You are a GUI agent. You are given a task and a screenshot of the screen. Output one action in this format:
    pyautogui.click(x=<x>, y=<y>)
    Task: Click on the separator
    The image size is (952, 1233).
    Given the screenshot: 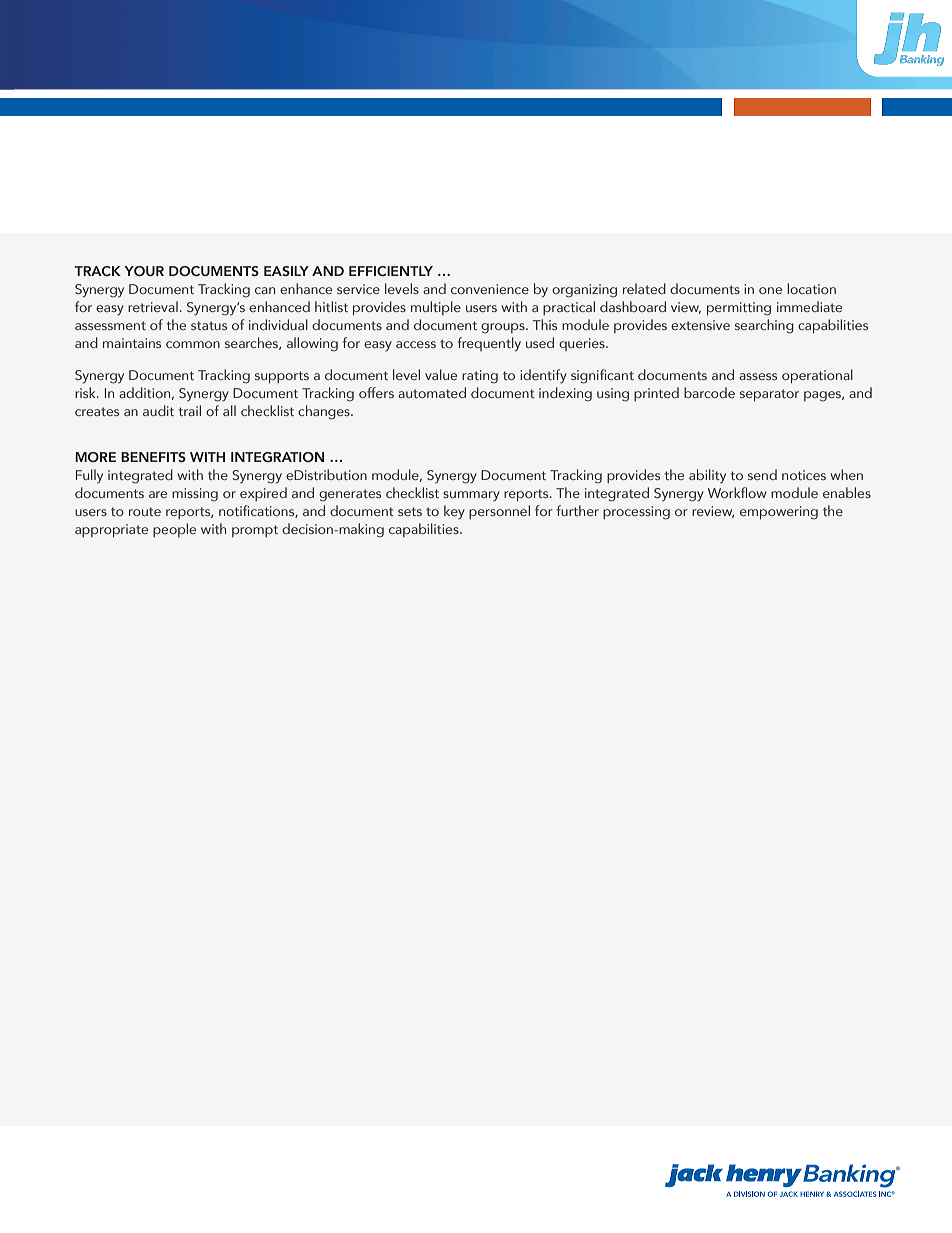 What is the action you would take?
    pyautogui.click(x=769, y=395)
